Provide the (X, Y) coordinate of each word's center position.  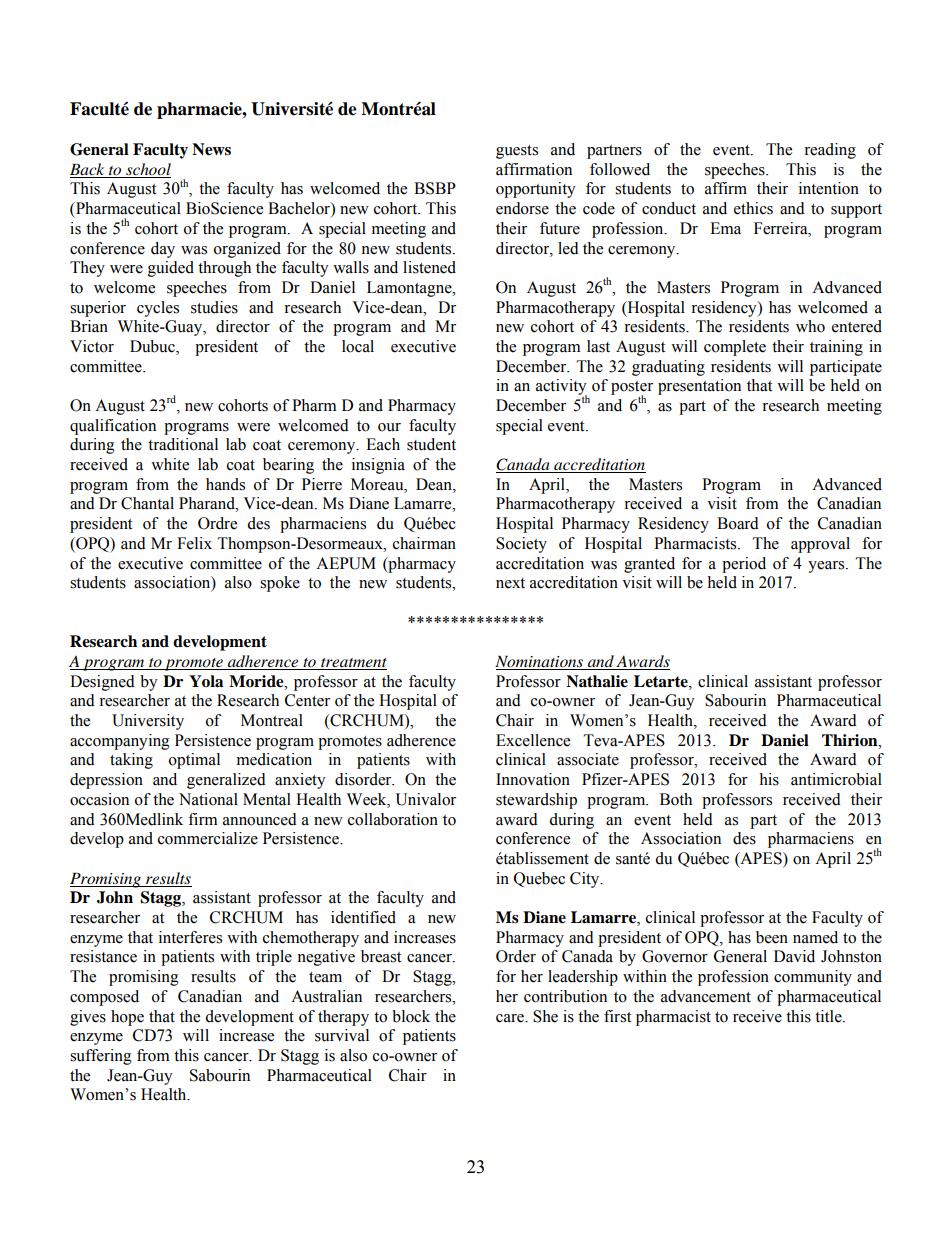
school (147, 170)
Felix (194, 543)
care (511, 1018)
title (829, 1016)
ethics (753, 208)
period (744, 565)
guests (517, 152)
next (510, 583)
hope (127, 1018)
